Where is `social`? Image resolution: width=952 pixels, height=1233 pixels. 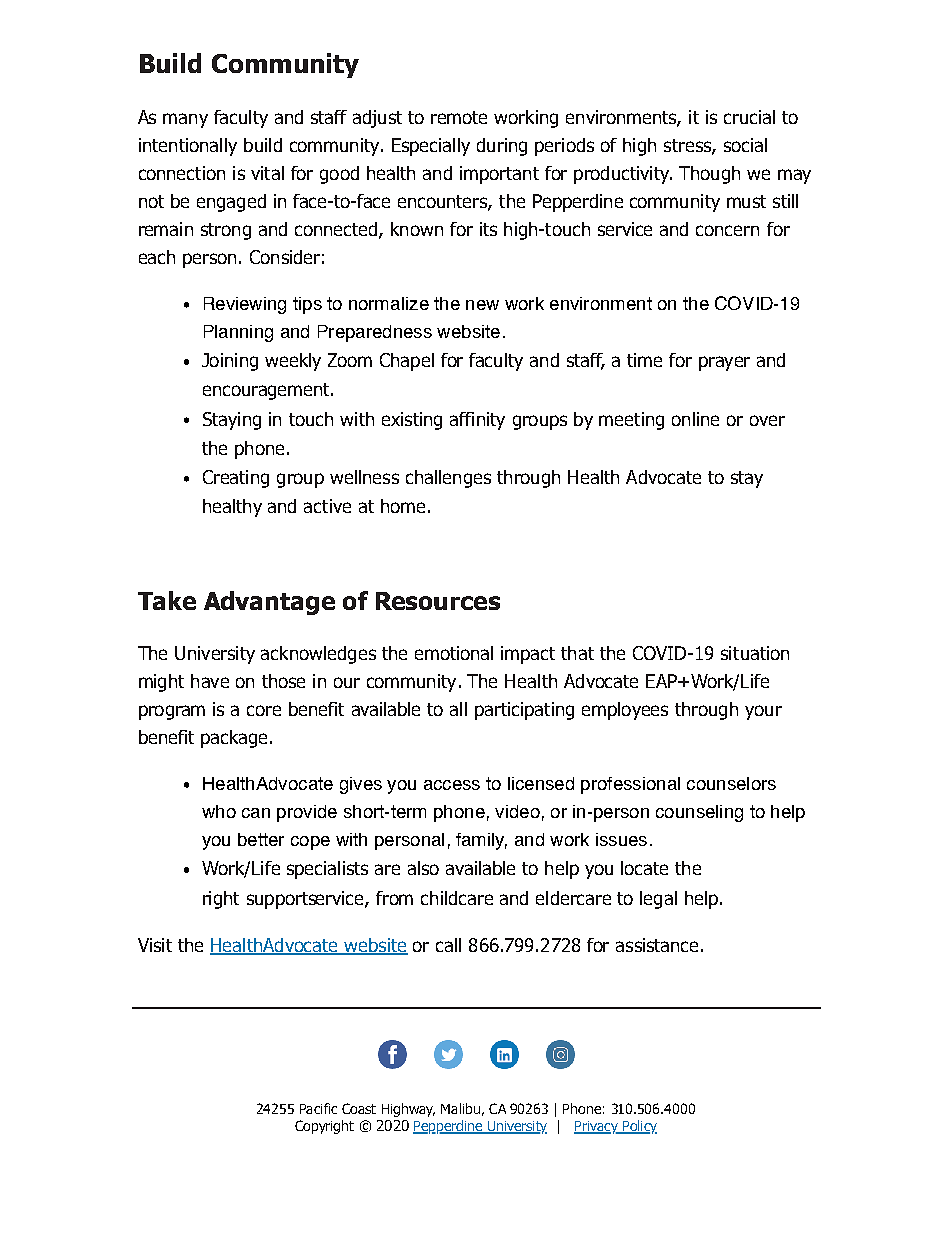
social is located at coordinates (745, 145).
